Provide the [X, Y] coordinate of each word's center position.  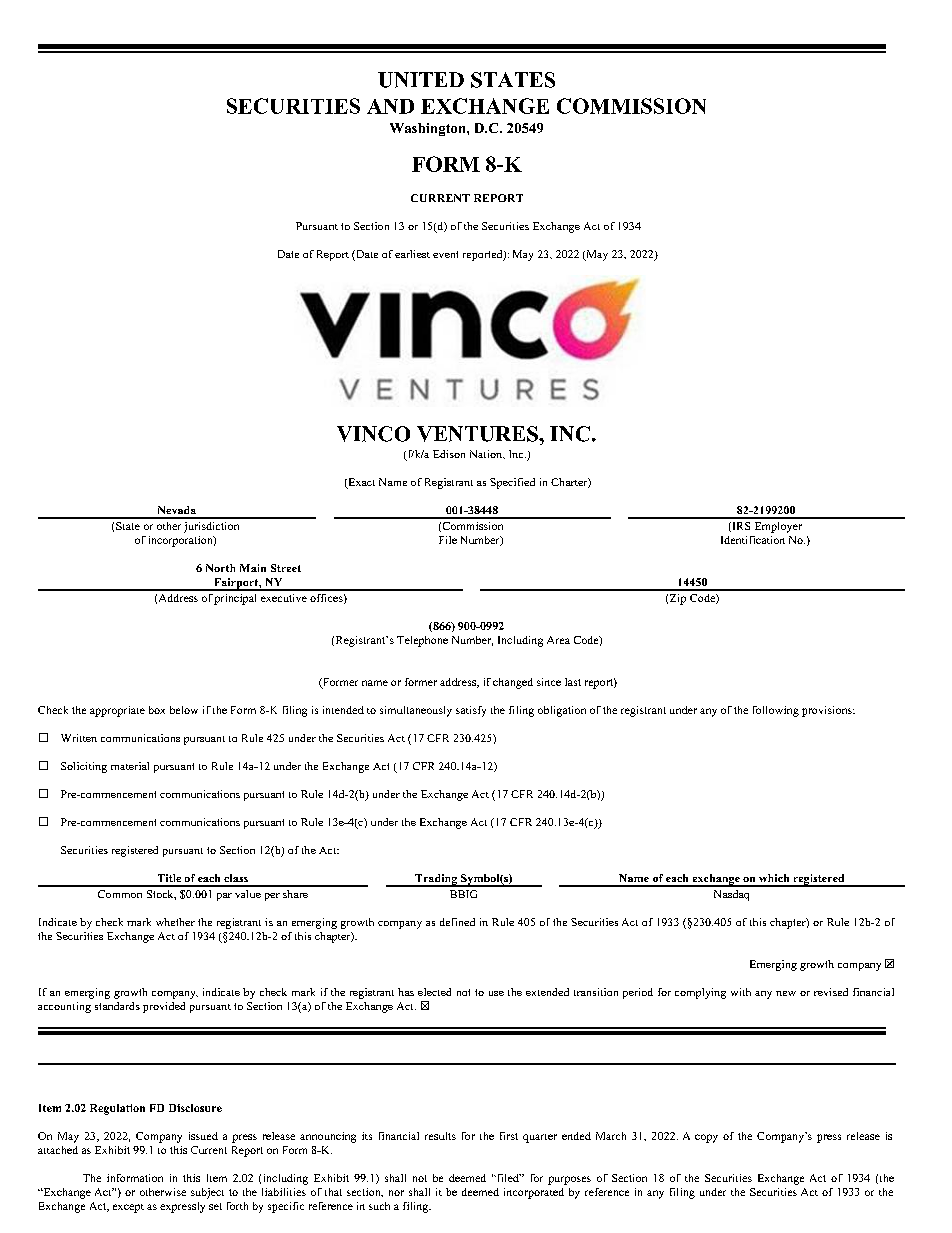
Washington [429, 129]
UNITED [421, 80]
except [128, 1208]
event [445, 254]
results [440, 1136]
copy [706, 1138]
